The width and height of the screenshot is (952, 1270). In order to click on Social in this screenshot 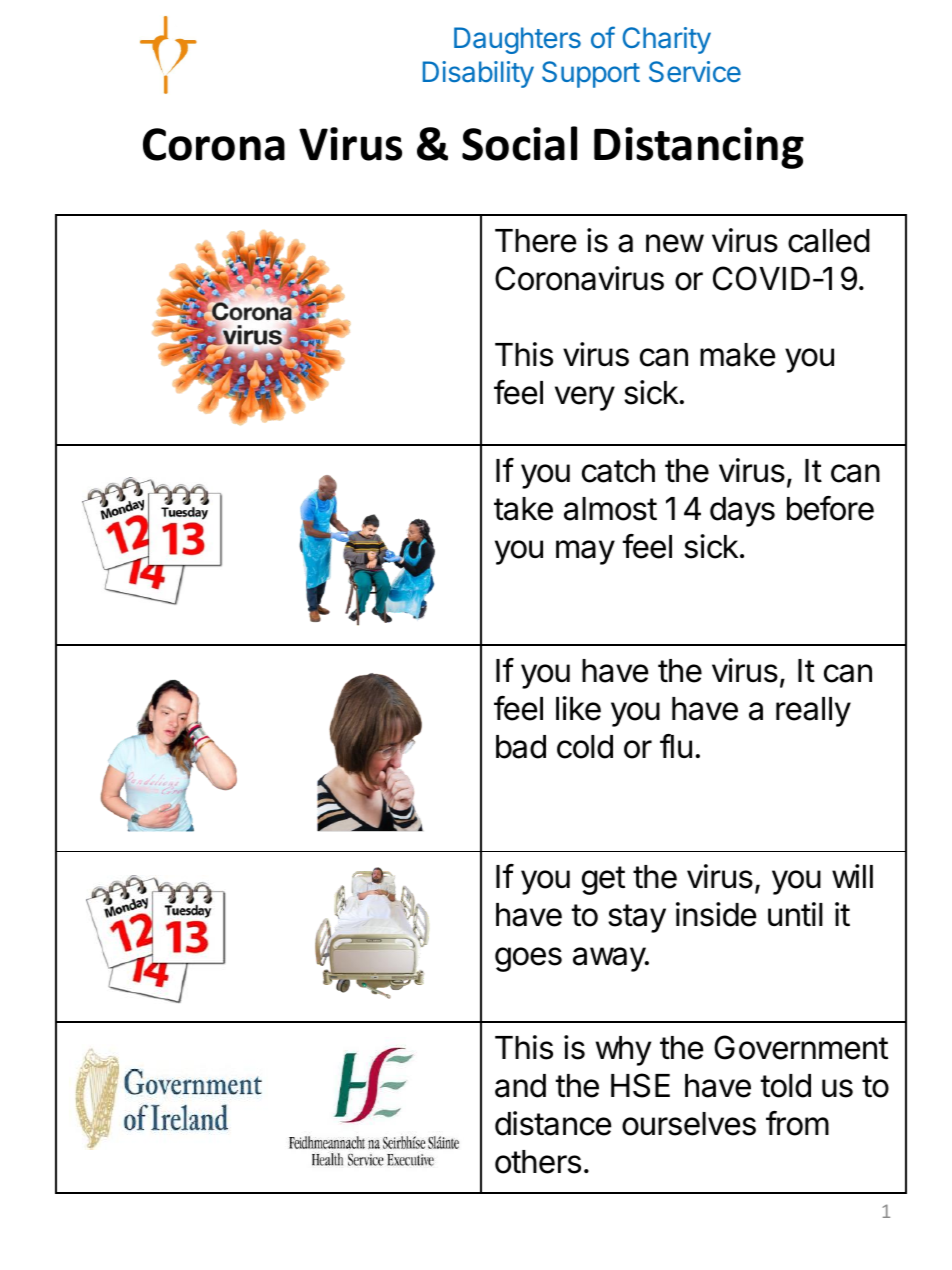, I will do `click(519, 143)`.
